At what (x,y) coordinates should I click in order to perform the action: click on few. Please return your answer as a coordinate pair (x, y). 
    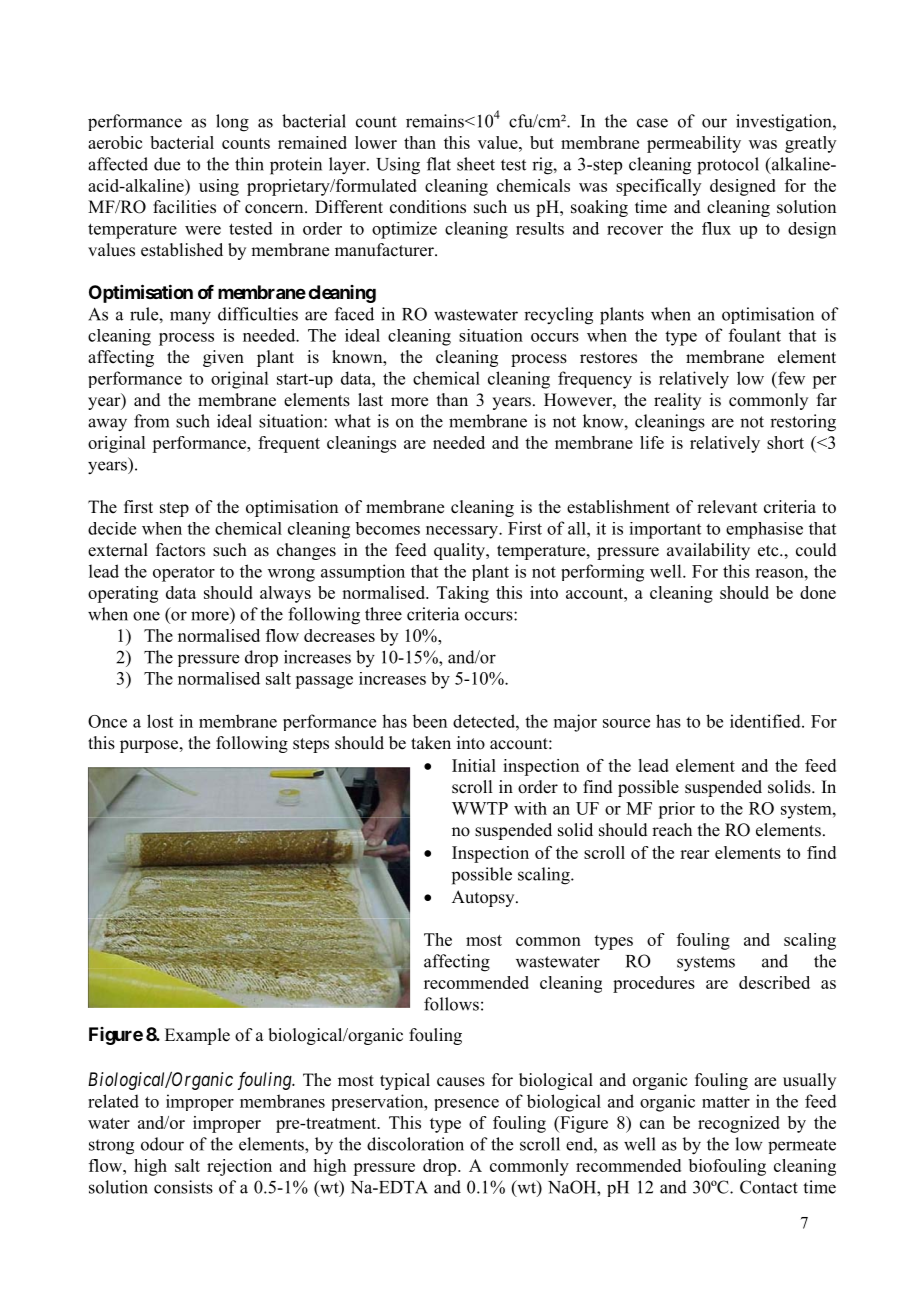
    Looking at the image, I should click on (790, 378).
